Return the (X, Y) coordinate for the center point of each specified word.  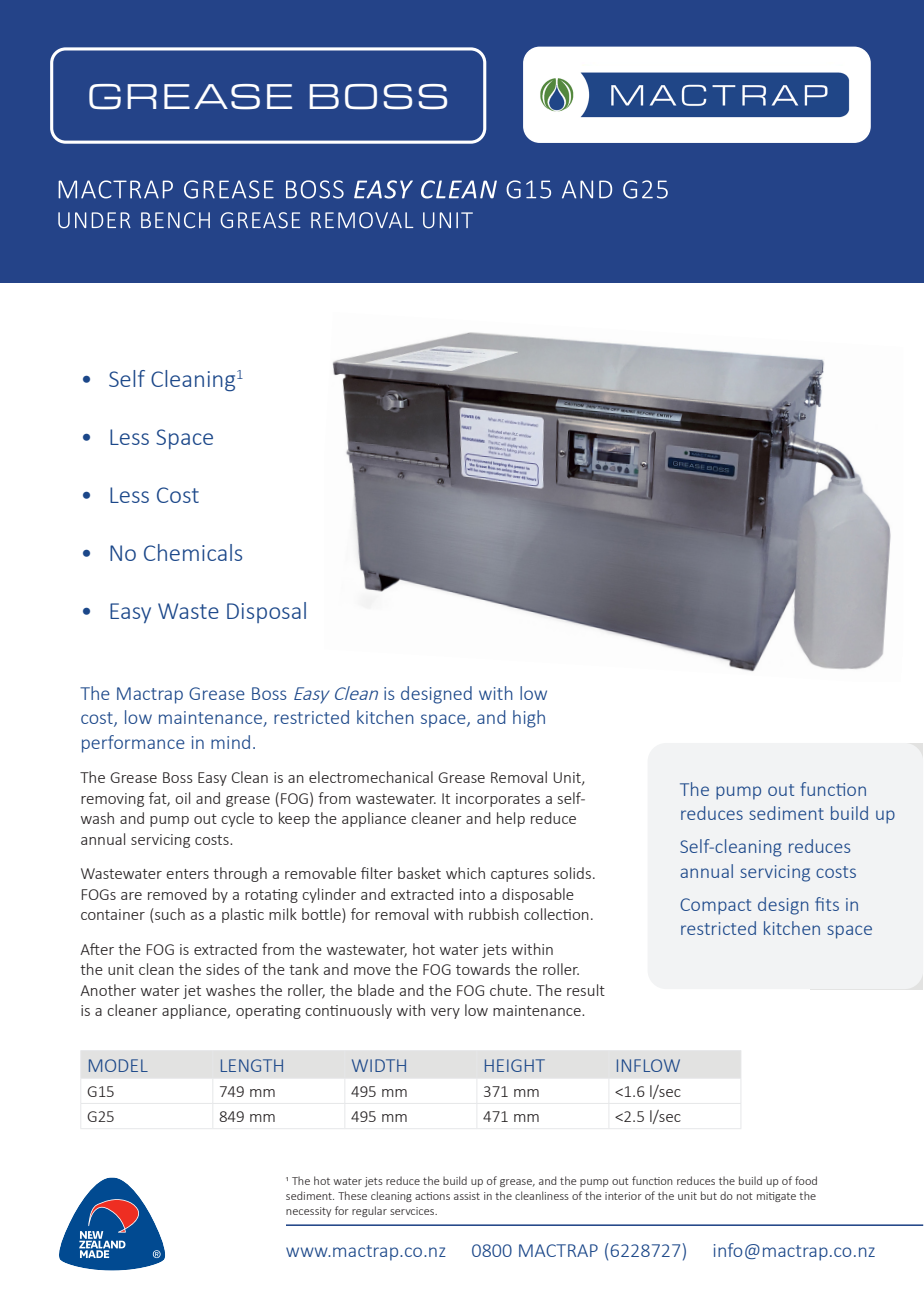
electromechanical (371, 777)
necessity (308, 1212)
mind (230, 742)
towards (483, 969)
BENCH (175, 220)
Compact (715, 906)
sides (223, 969)
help (511, 819)
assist (467, 1196)
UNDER (94, 220)
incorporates (498, 800)
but (709, 1195)
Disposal (266, 612)
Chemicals (193, 552)
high (529, 719)
